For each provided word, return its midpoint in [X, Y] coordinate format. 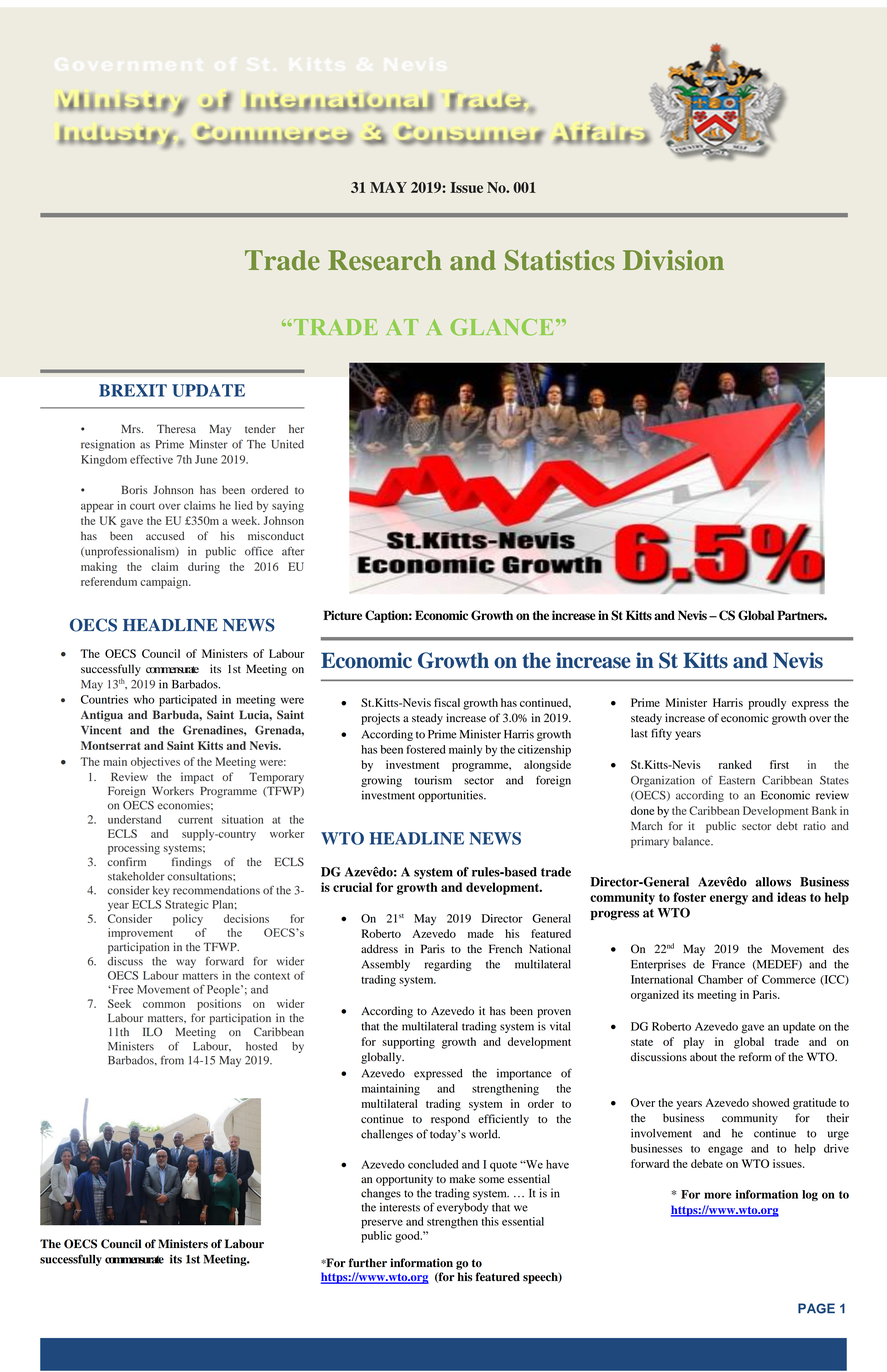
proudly [767, 704]
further [368, 1263]
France [728, 964]
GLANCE [502, 327]
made [481, 933]
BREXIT [133, 390]
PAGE [816, 1308]
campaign [165, 583]
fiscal [447, 702]
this [490, 1221]
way [186, 963]
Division [673, 260]
